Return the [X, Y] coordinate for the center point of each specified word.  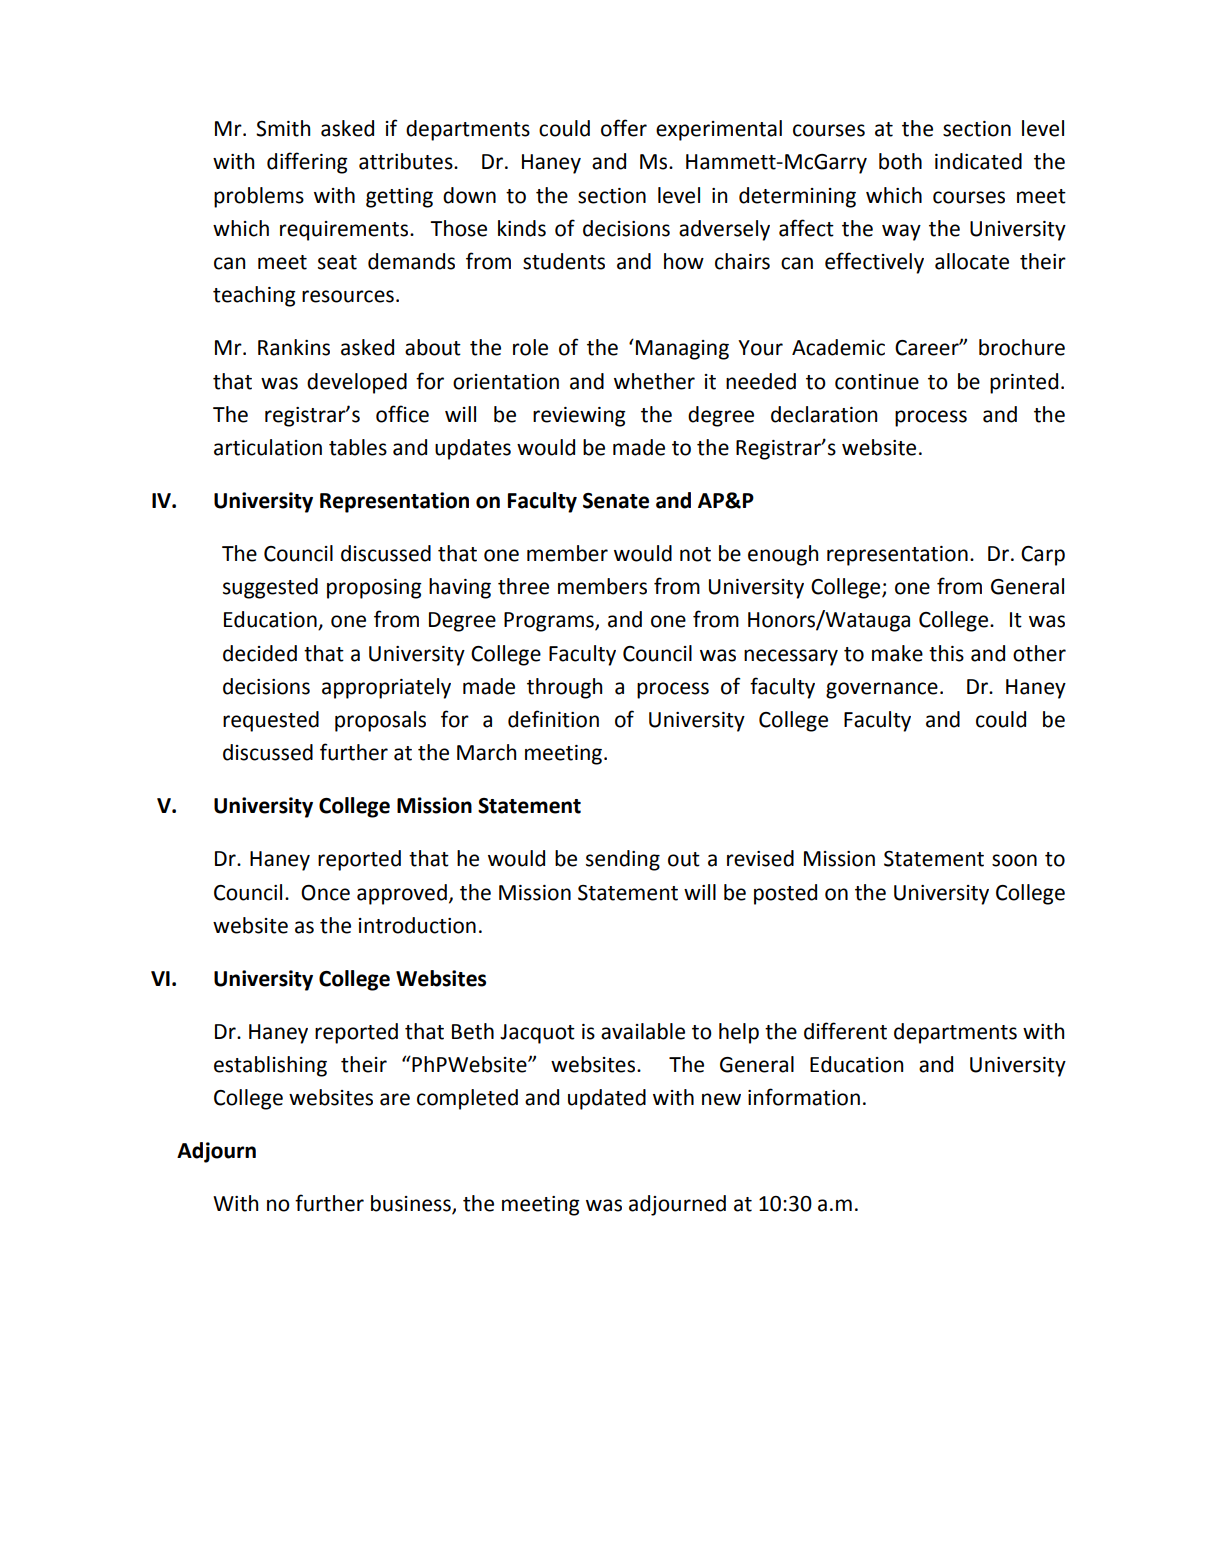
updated [607, 1099]
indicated [978, 161]
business [412, 1204]
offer [624, 128]
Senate [616, 501]
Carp [1043, 556]
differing [307, 163]
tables [358, 447]
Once [325, 893]
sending [623, 860]
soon [1014, 860]
